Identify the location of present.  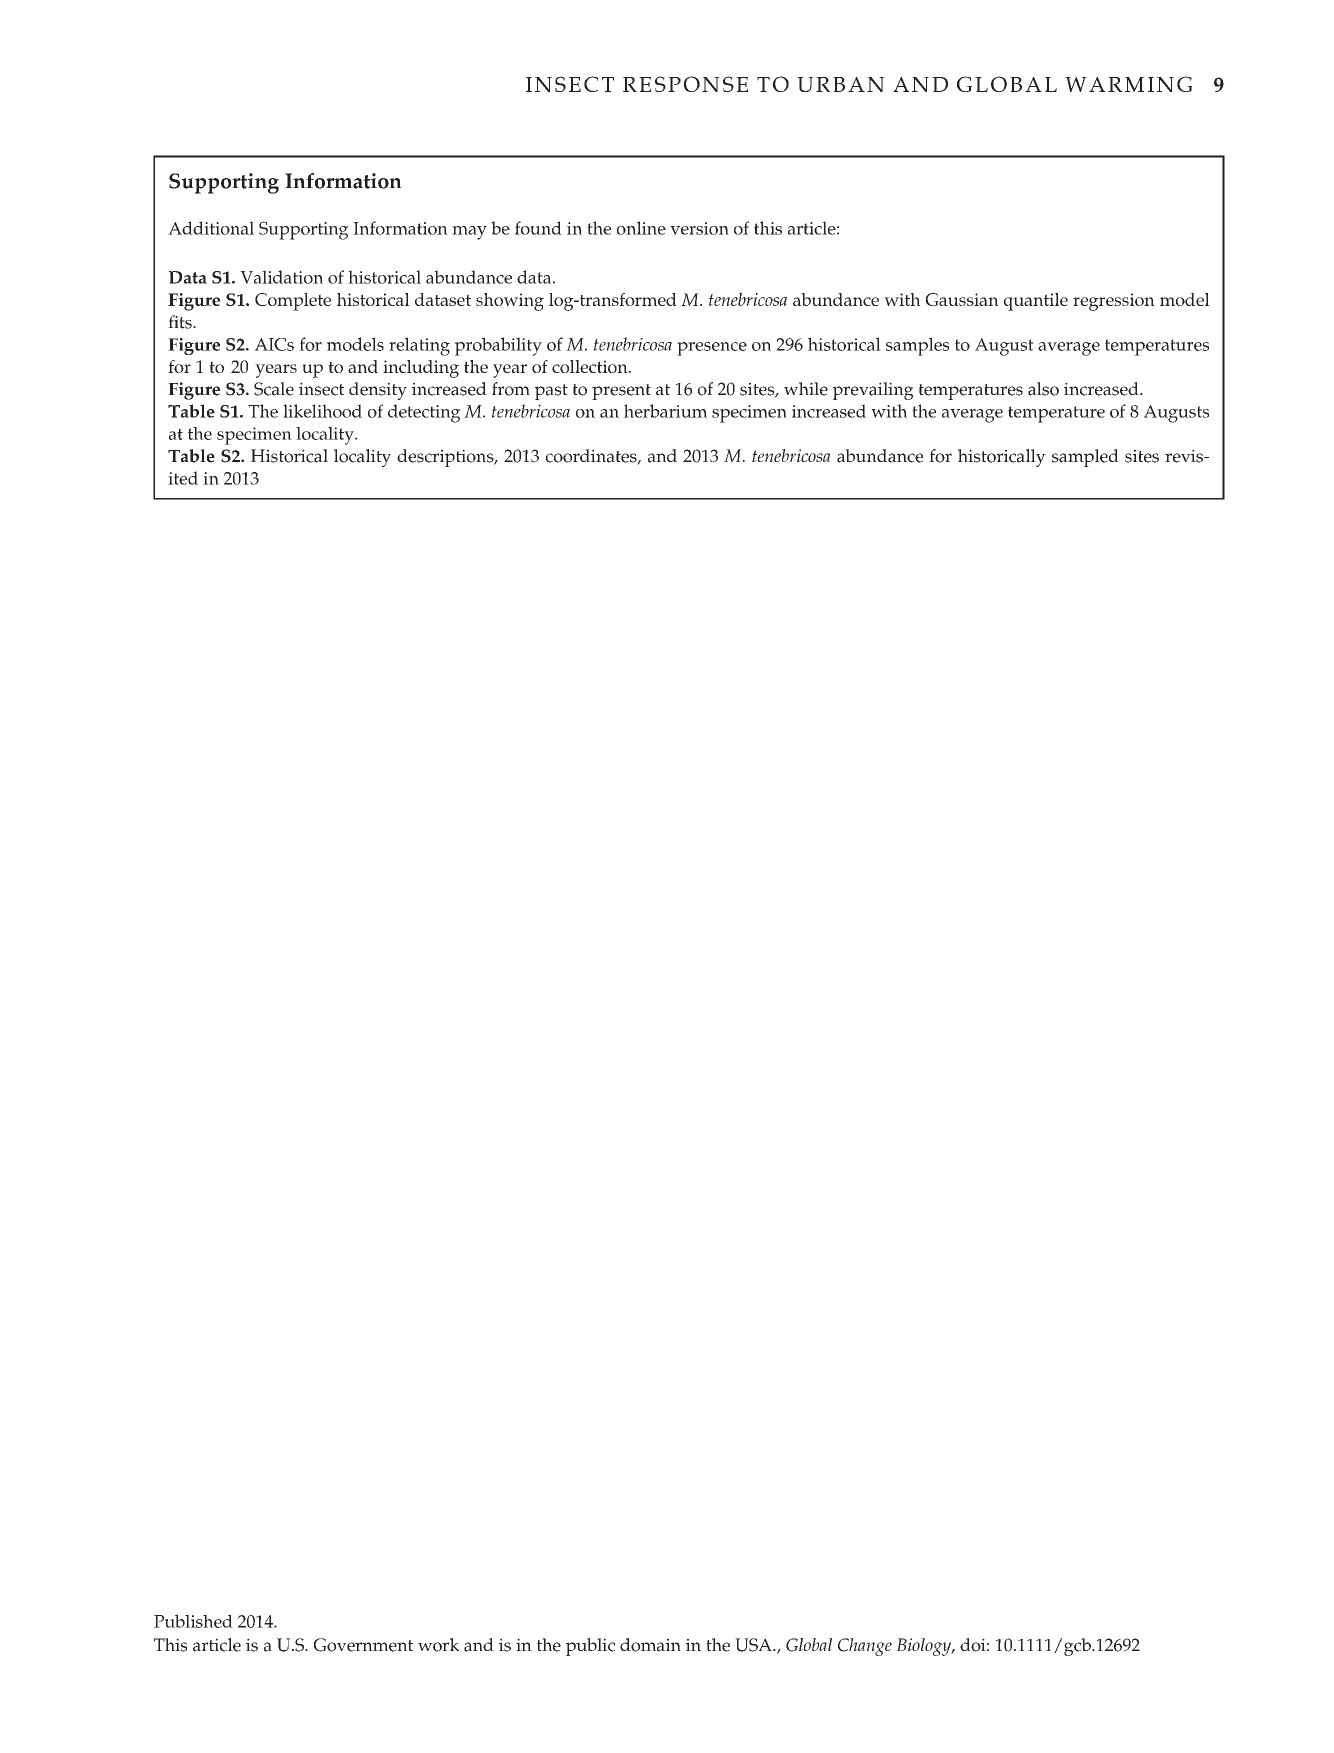
(621, 392).
